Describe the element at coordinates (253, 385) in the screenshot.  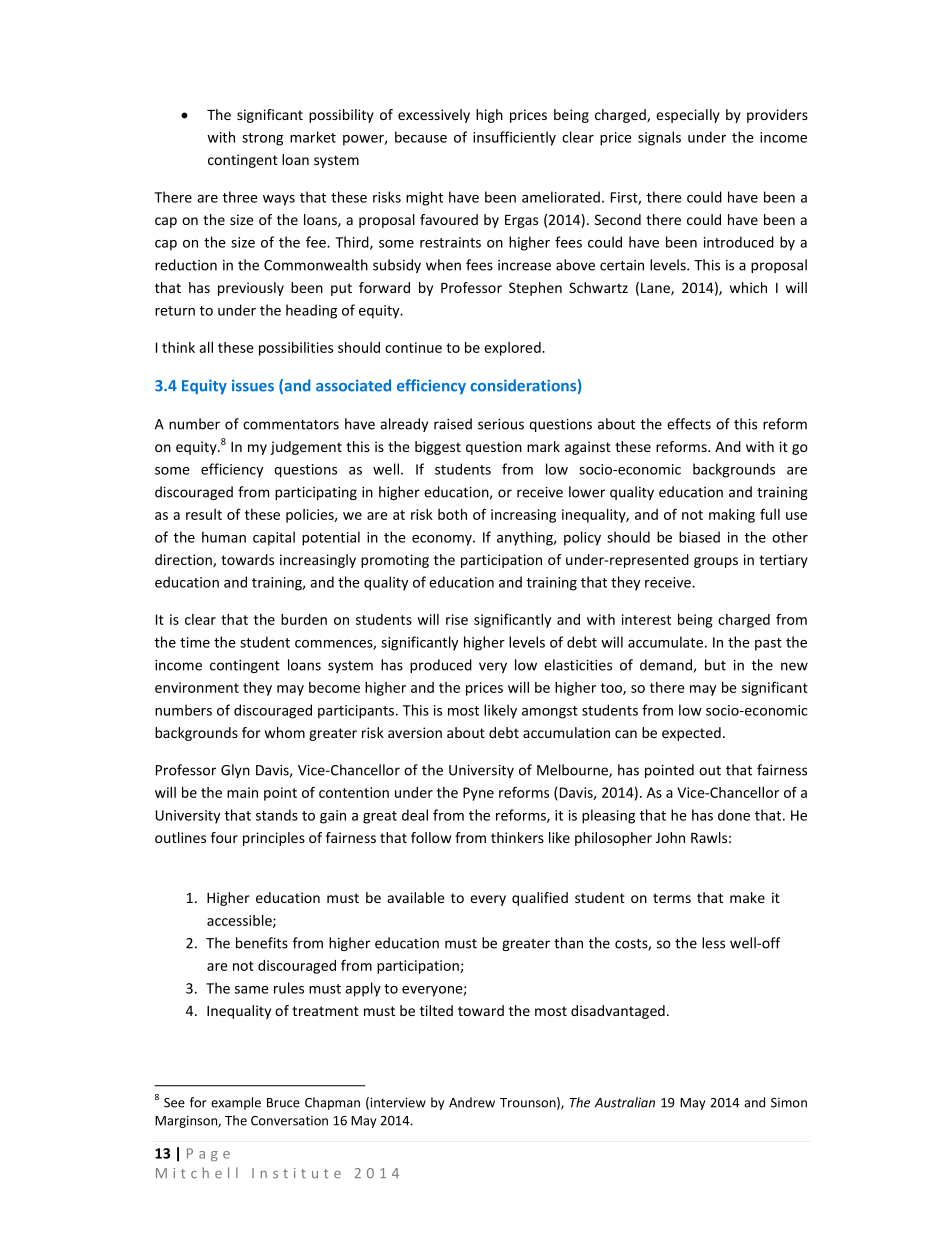
I see `issues` at that location.
